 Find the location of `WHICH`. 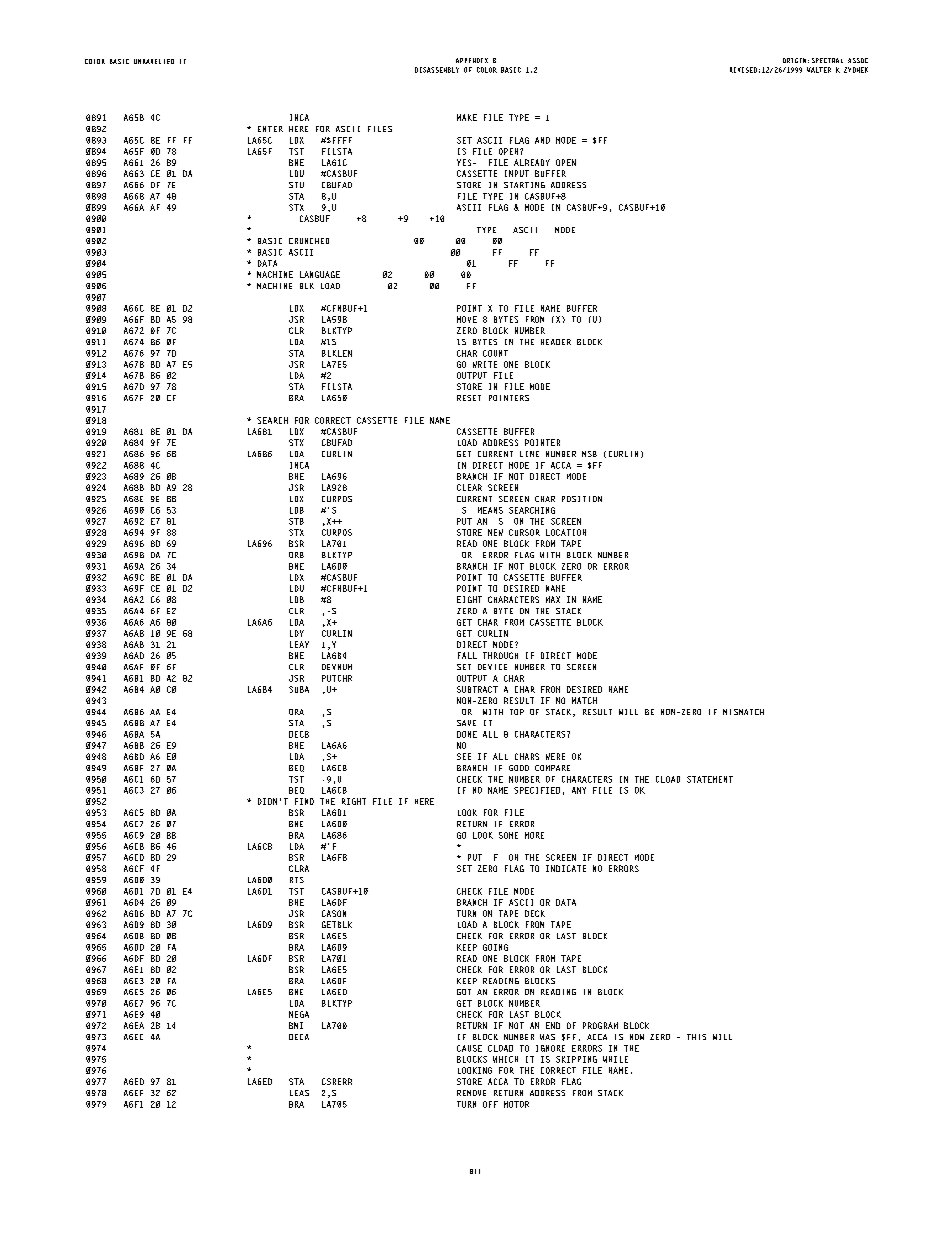

WHICH is located at coordinates (505, 1059).
